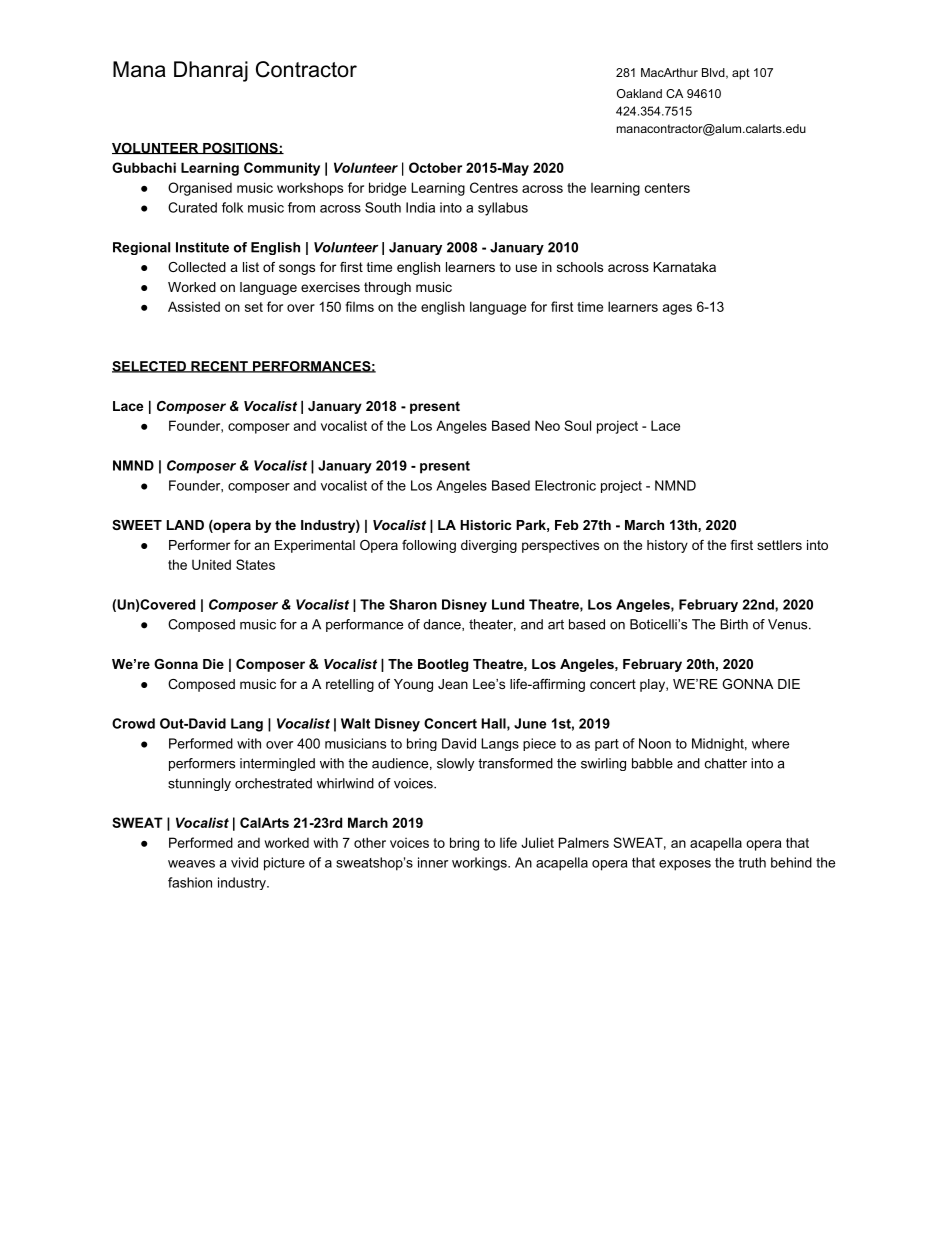 The width and height of the screenshot is (952, 1233). Describe the element at coordinates (240, 148) in the screenshot. I see `POSITIONS` at that location.
